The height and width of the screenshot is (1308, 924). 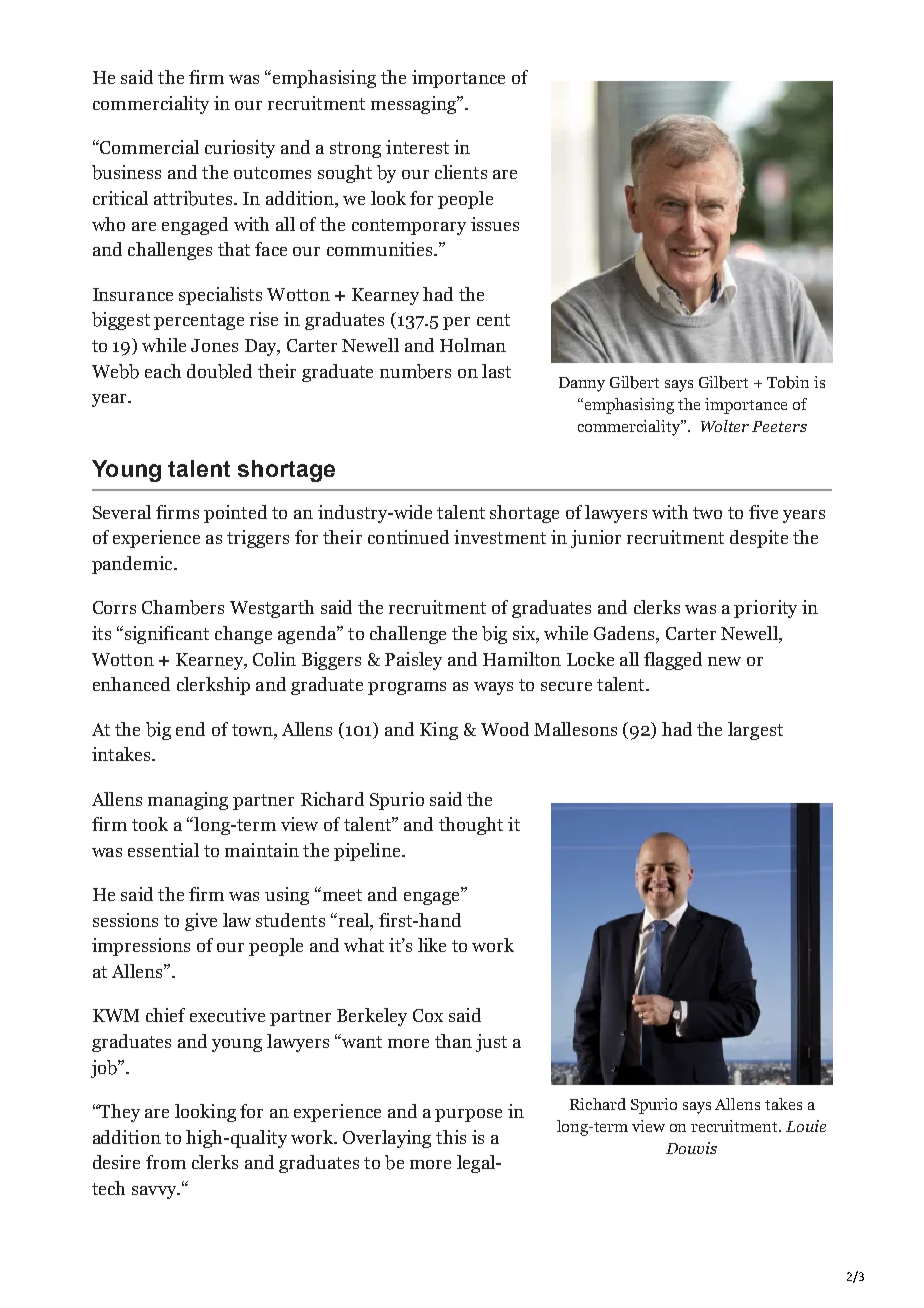 What do you see at coordinates (673, 661) in the screenshot?
I see `flagged` at bounding box center [673, 661].
